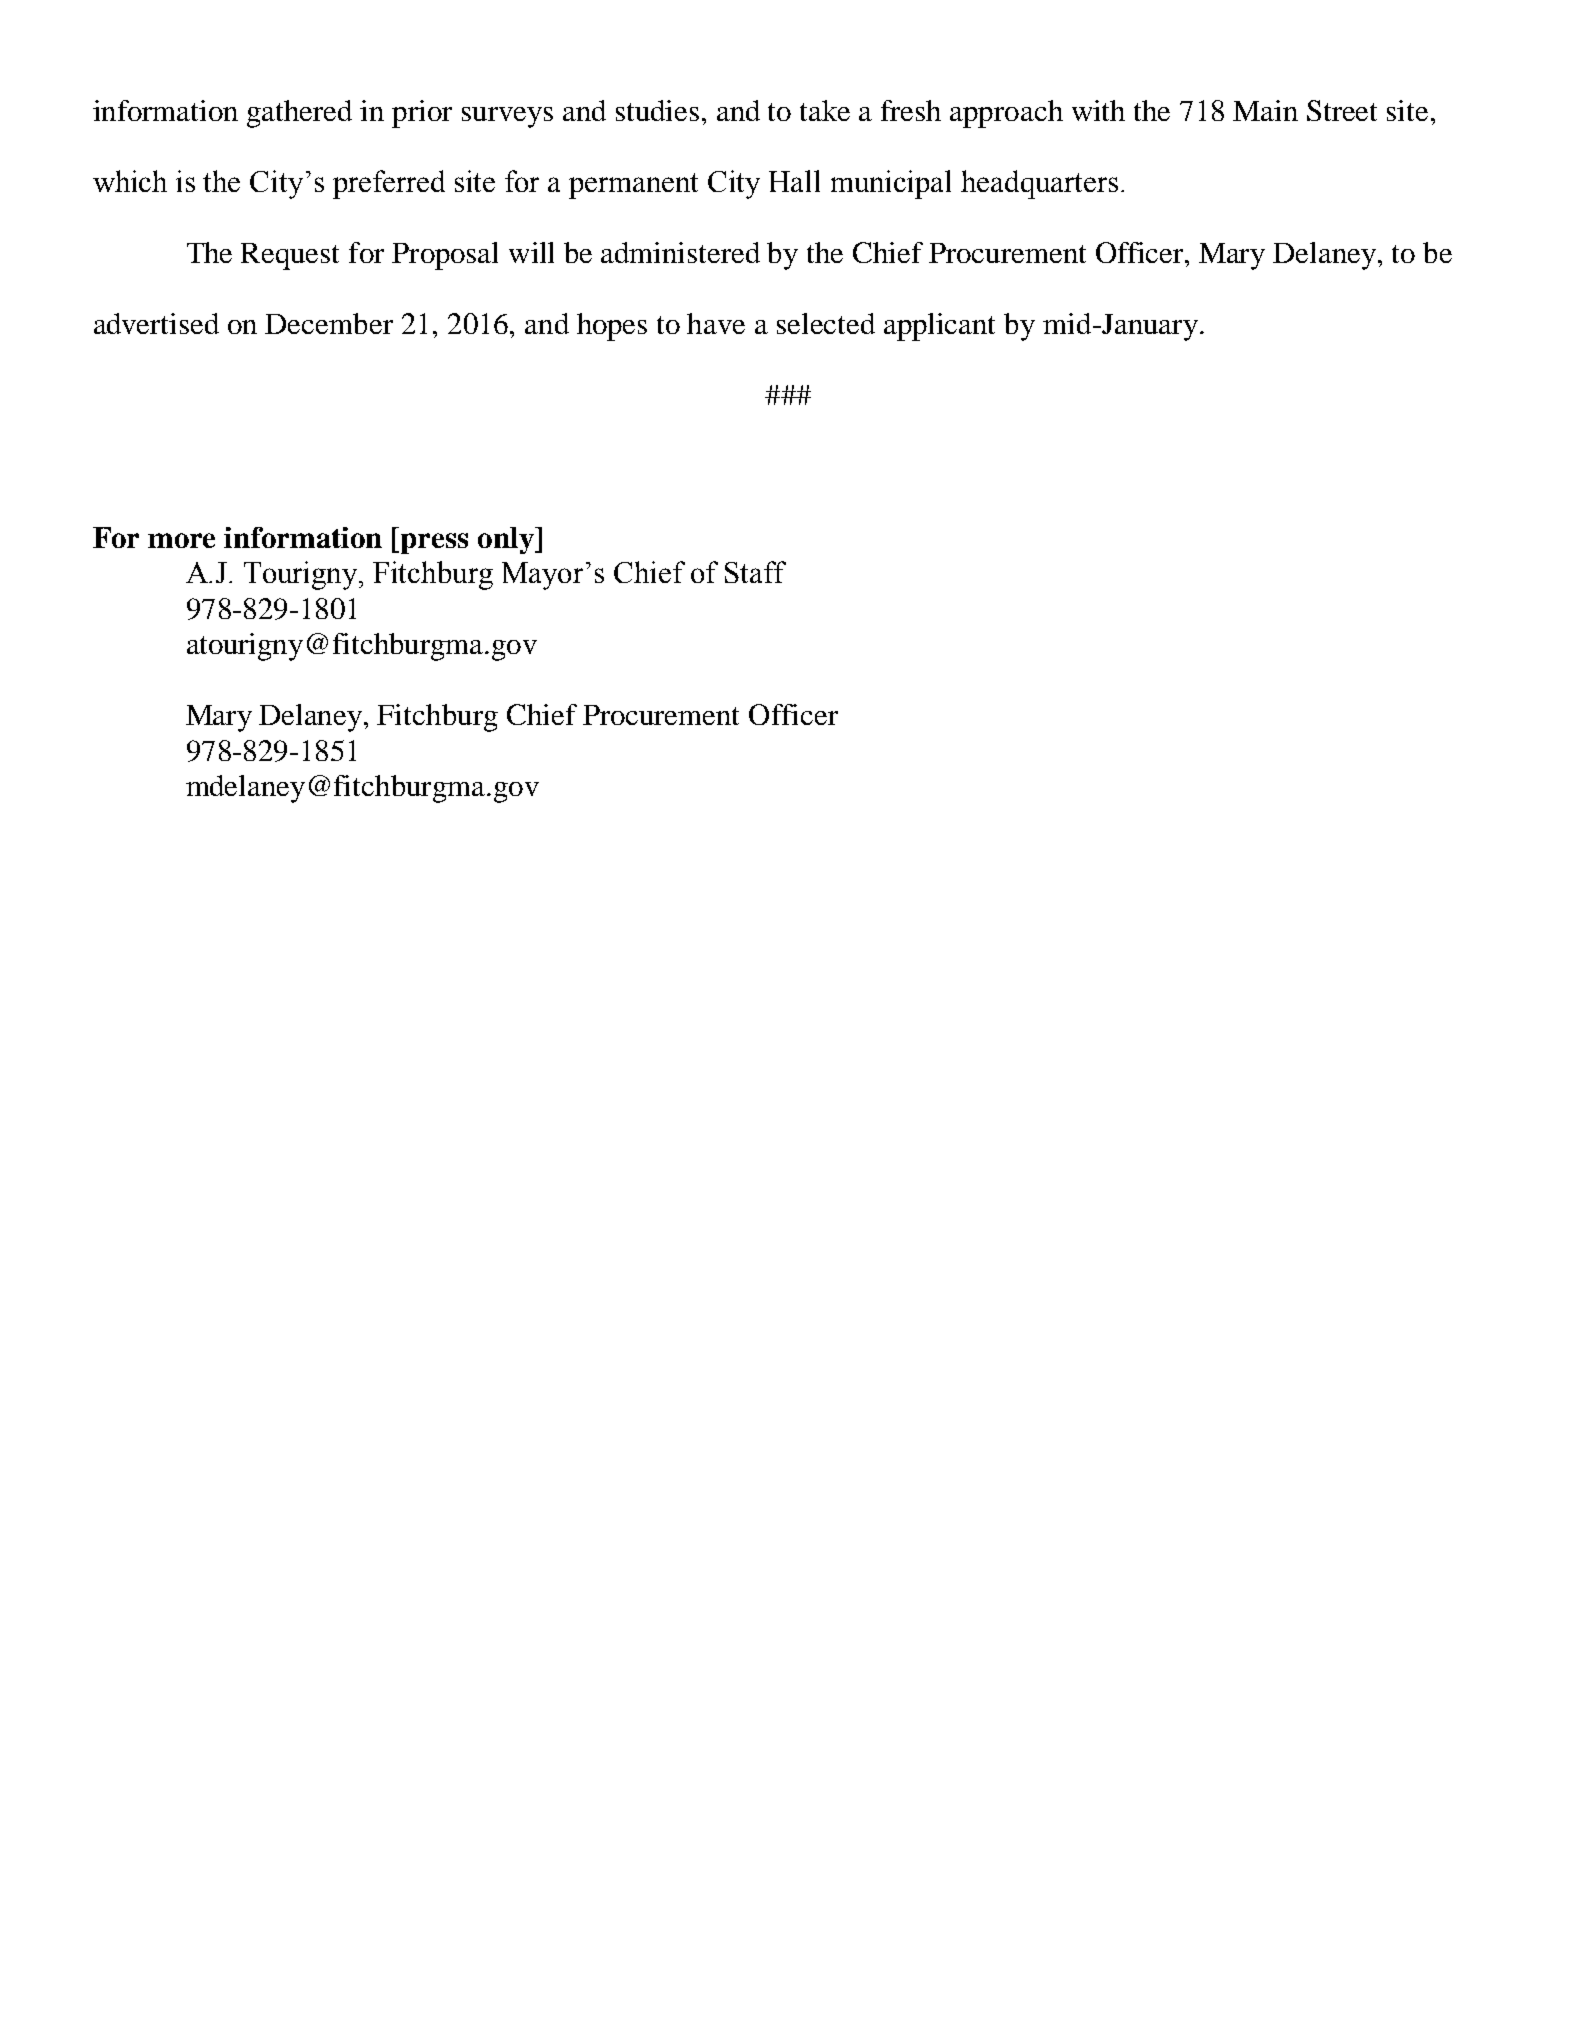 The height and width of the document is (2041, 1577). I want to click on have, so click(716, 323).
